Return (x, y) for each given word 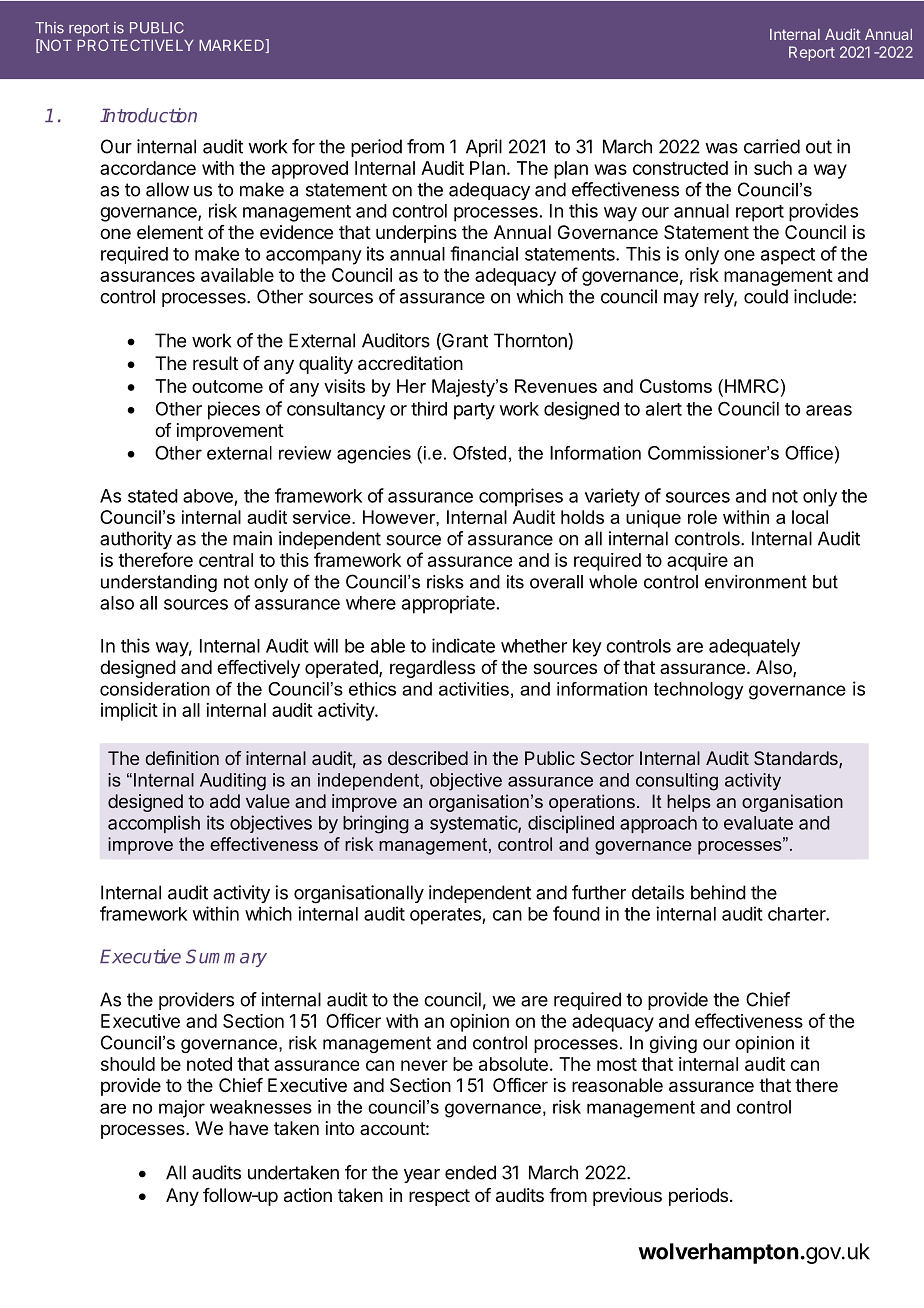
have (248, 1128)
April (484, 148)
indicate (463, 645)
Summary (226, 958)
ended (470, 1172)
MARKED (232, 46)
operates (446, 916)
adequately (754, 648)
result (215, 363)
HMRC (752, 386)
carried (772, 146)
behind (718, 892)
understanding (159, 583)
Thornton (530, 340)
